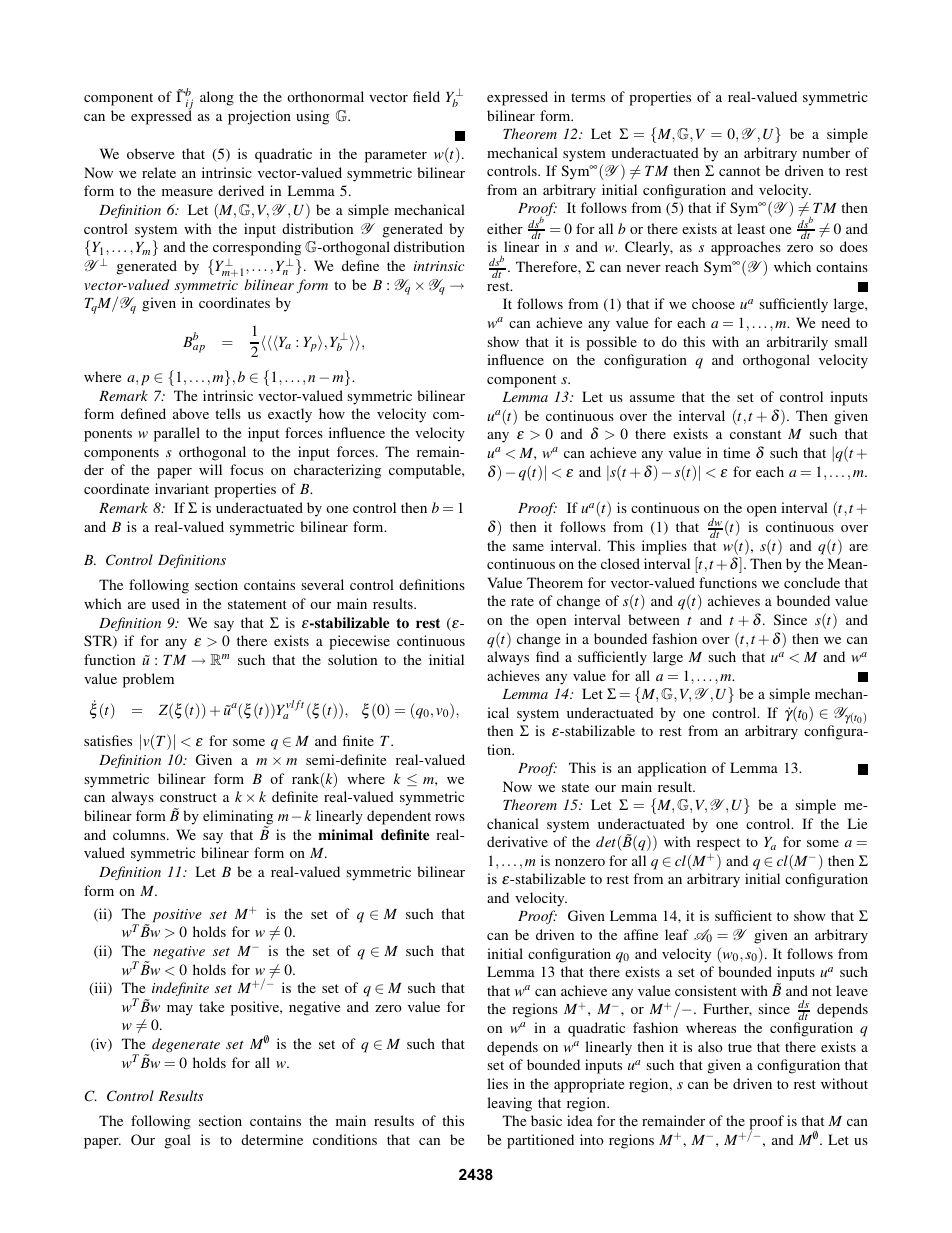 The image size is (952, 1233). I want to click on field, so click(426, 96).
